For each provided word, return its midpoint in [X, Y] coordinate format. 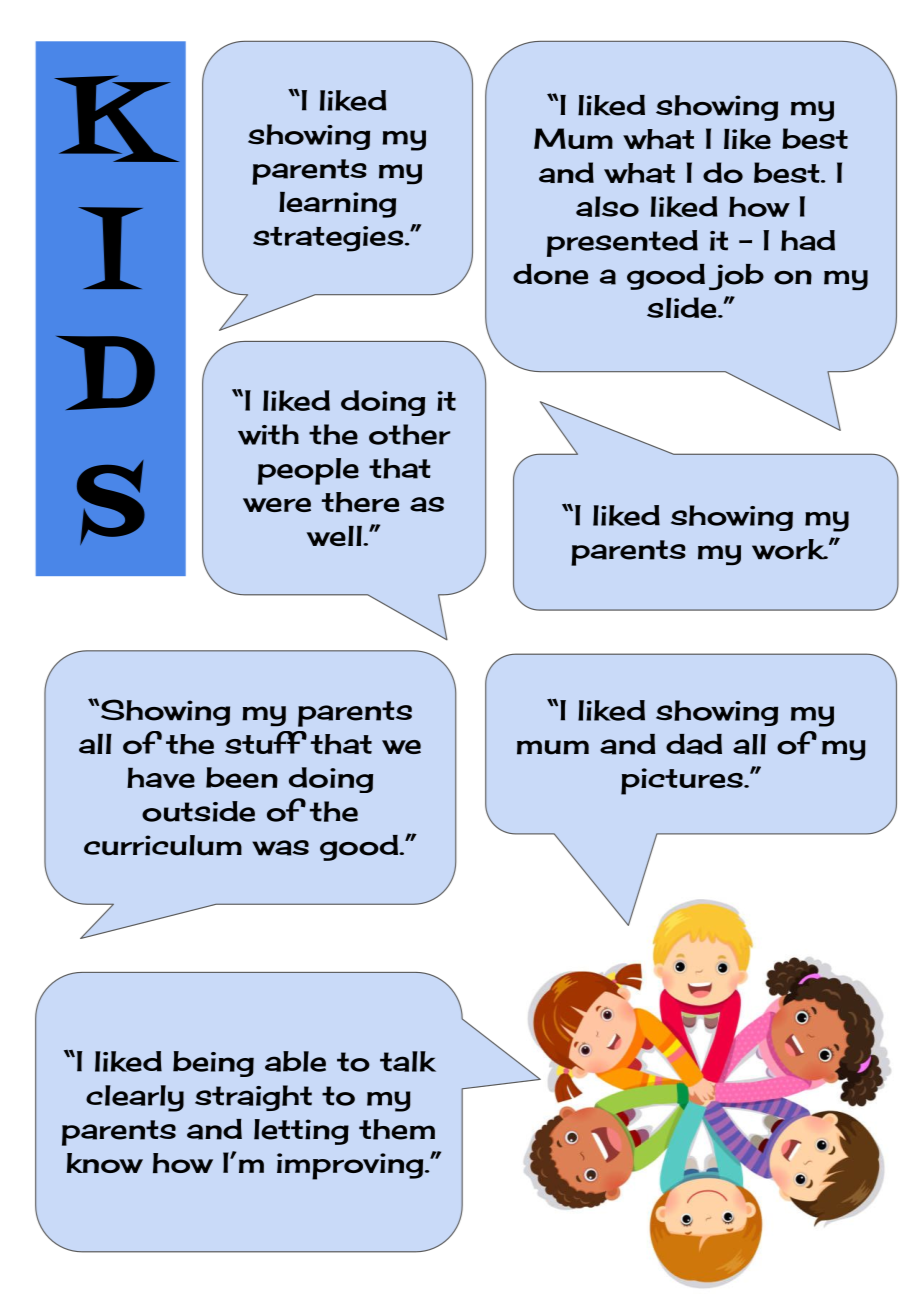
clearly [135, 1098]
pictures [683, 781]
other [410, 434]
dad [694, 744]
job [736, 277]
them [397, 1129]
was [280, 848]
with [268, 434]
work [789, 549]
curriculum [163, 845]
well [336, 536]
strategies [328, 239]
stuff [266, 742]
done [551, 274]
